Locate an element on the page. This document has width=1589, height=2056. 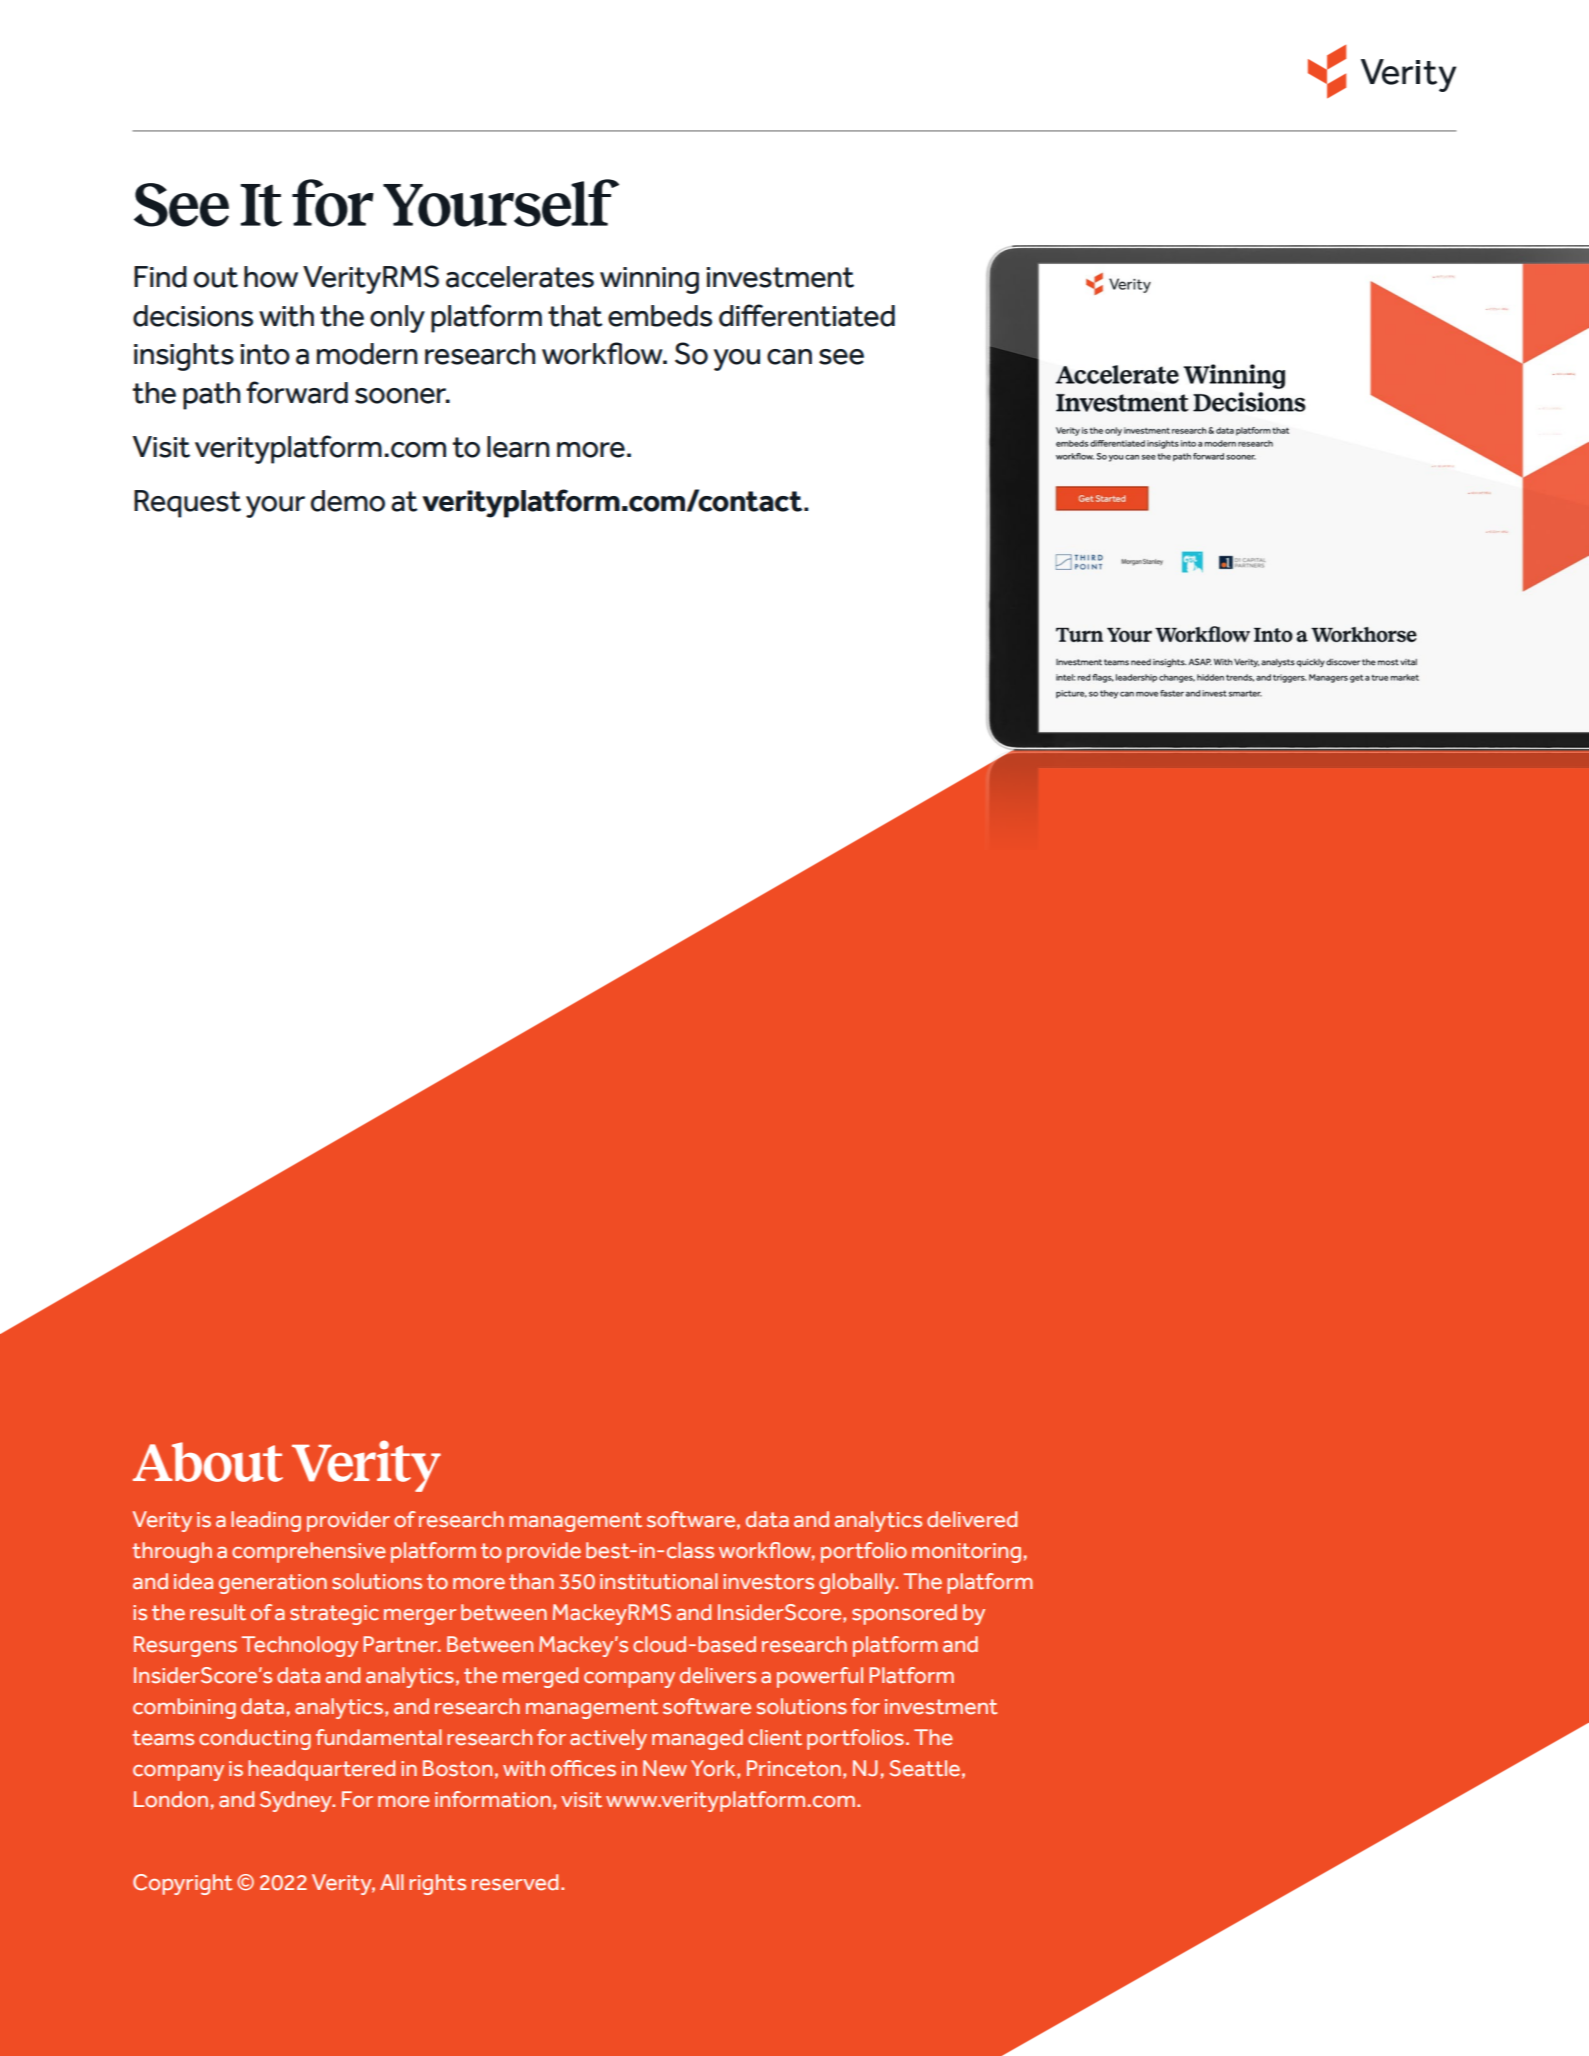
differentiated is located at coordinates (807, 315).
